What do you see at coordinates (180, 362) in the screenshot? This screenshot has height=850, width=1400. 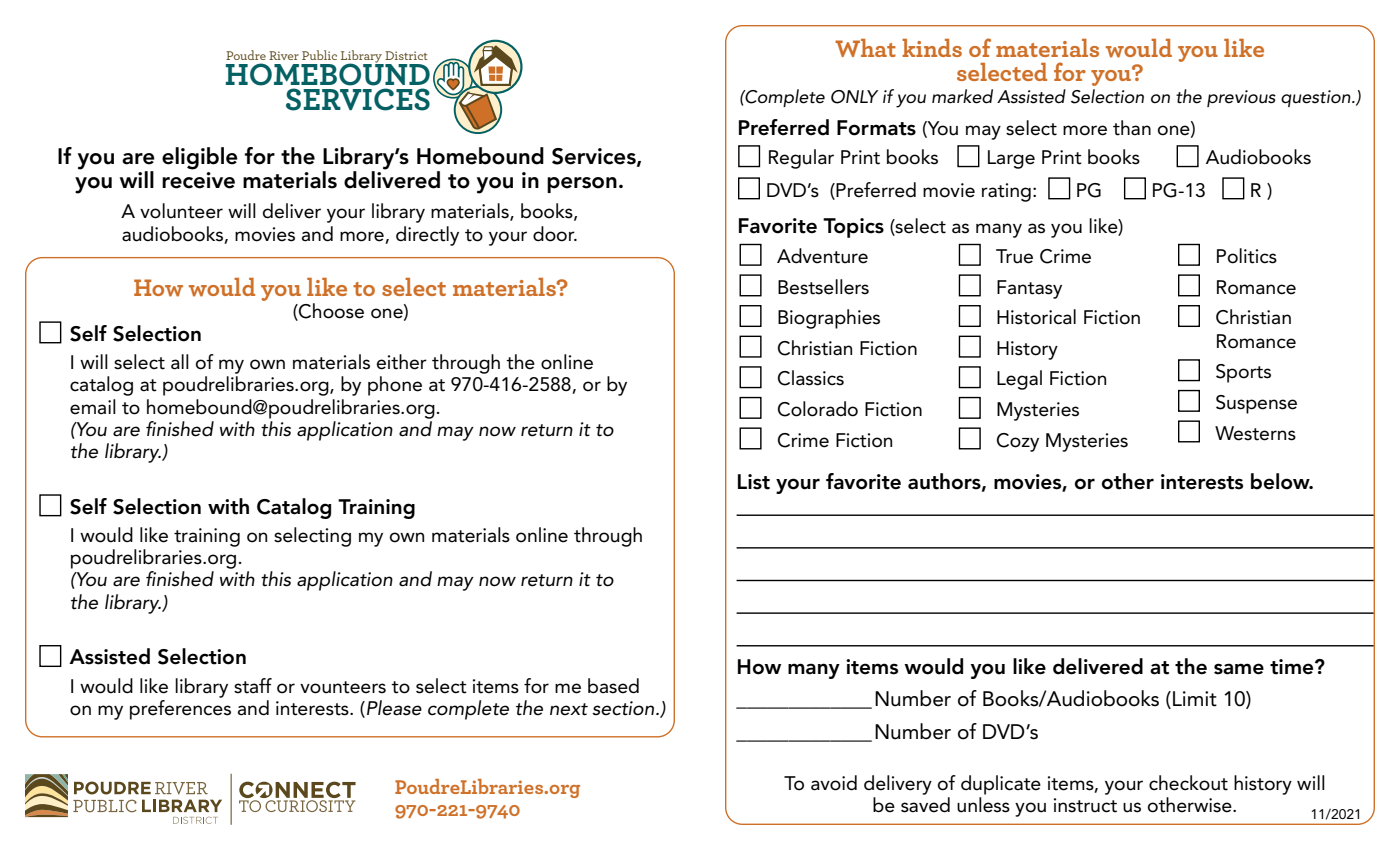 I see `all` at bounding box center [180, 362].
